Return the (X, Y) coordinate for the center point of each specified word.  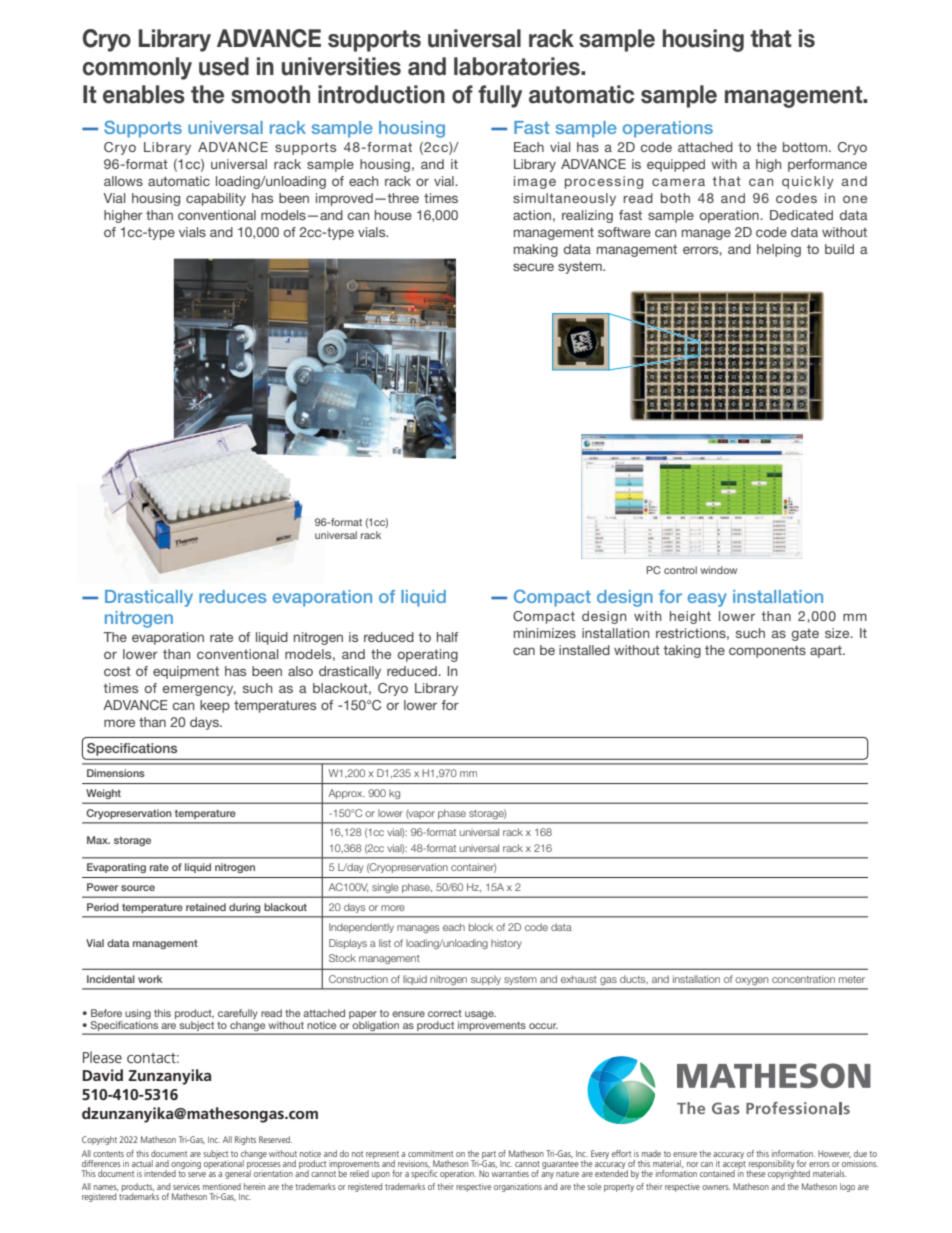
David (103, 1075)
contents (108, 1154)
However (834, 1154)
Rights (245, 1140)
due (860, 1153)
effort (621, 1153)
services (186, 1186)
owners (716, 1187)
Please (102, 1057)
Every (600, 1154)
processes (265, 1166)
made (651, 1153)
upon (381, 1175)
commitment (430, 1153)
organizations (518, 1187)
